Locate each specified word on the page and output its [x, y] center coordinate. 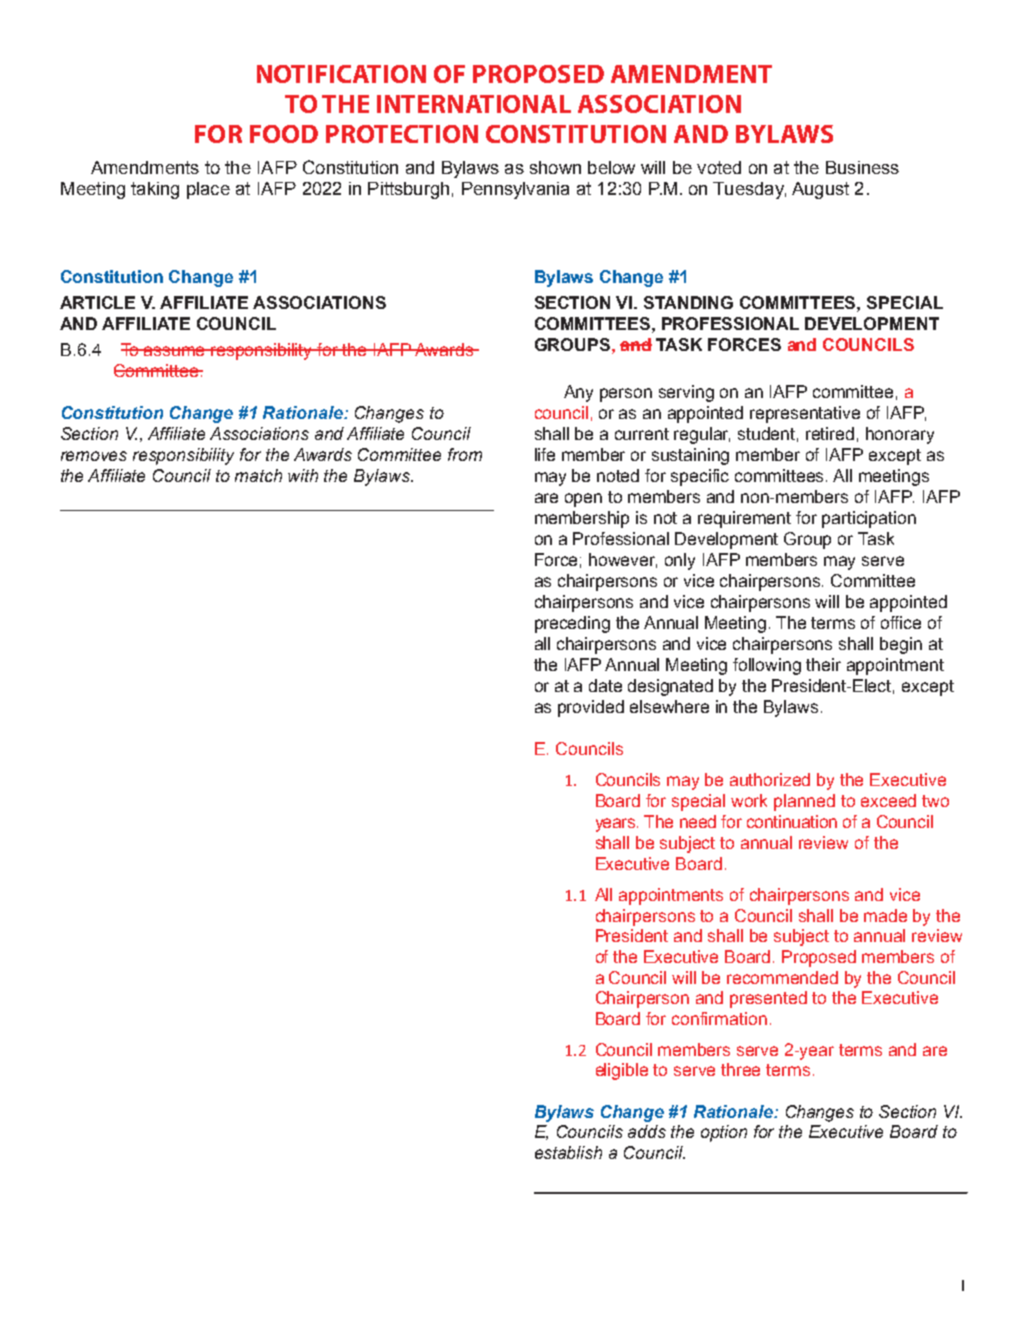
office [901, 622]
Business [862, 167]
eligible [622, 1071]
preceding [572, 624]
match [258, 475]
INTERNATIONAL [474, 104]
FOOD [284, 134]
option [724, 1133]
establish [568, 1152]
